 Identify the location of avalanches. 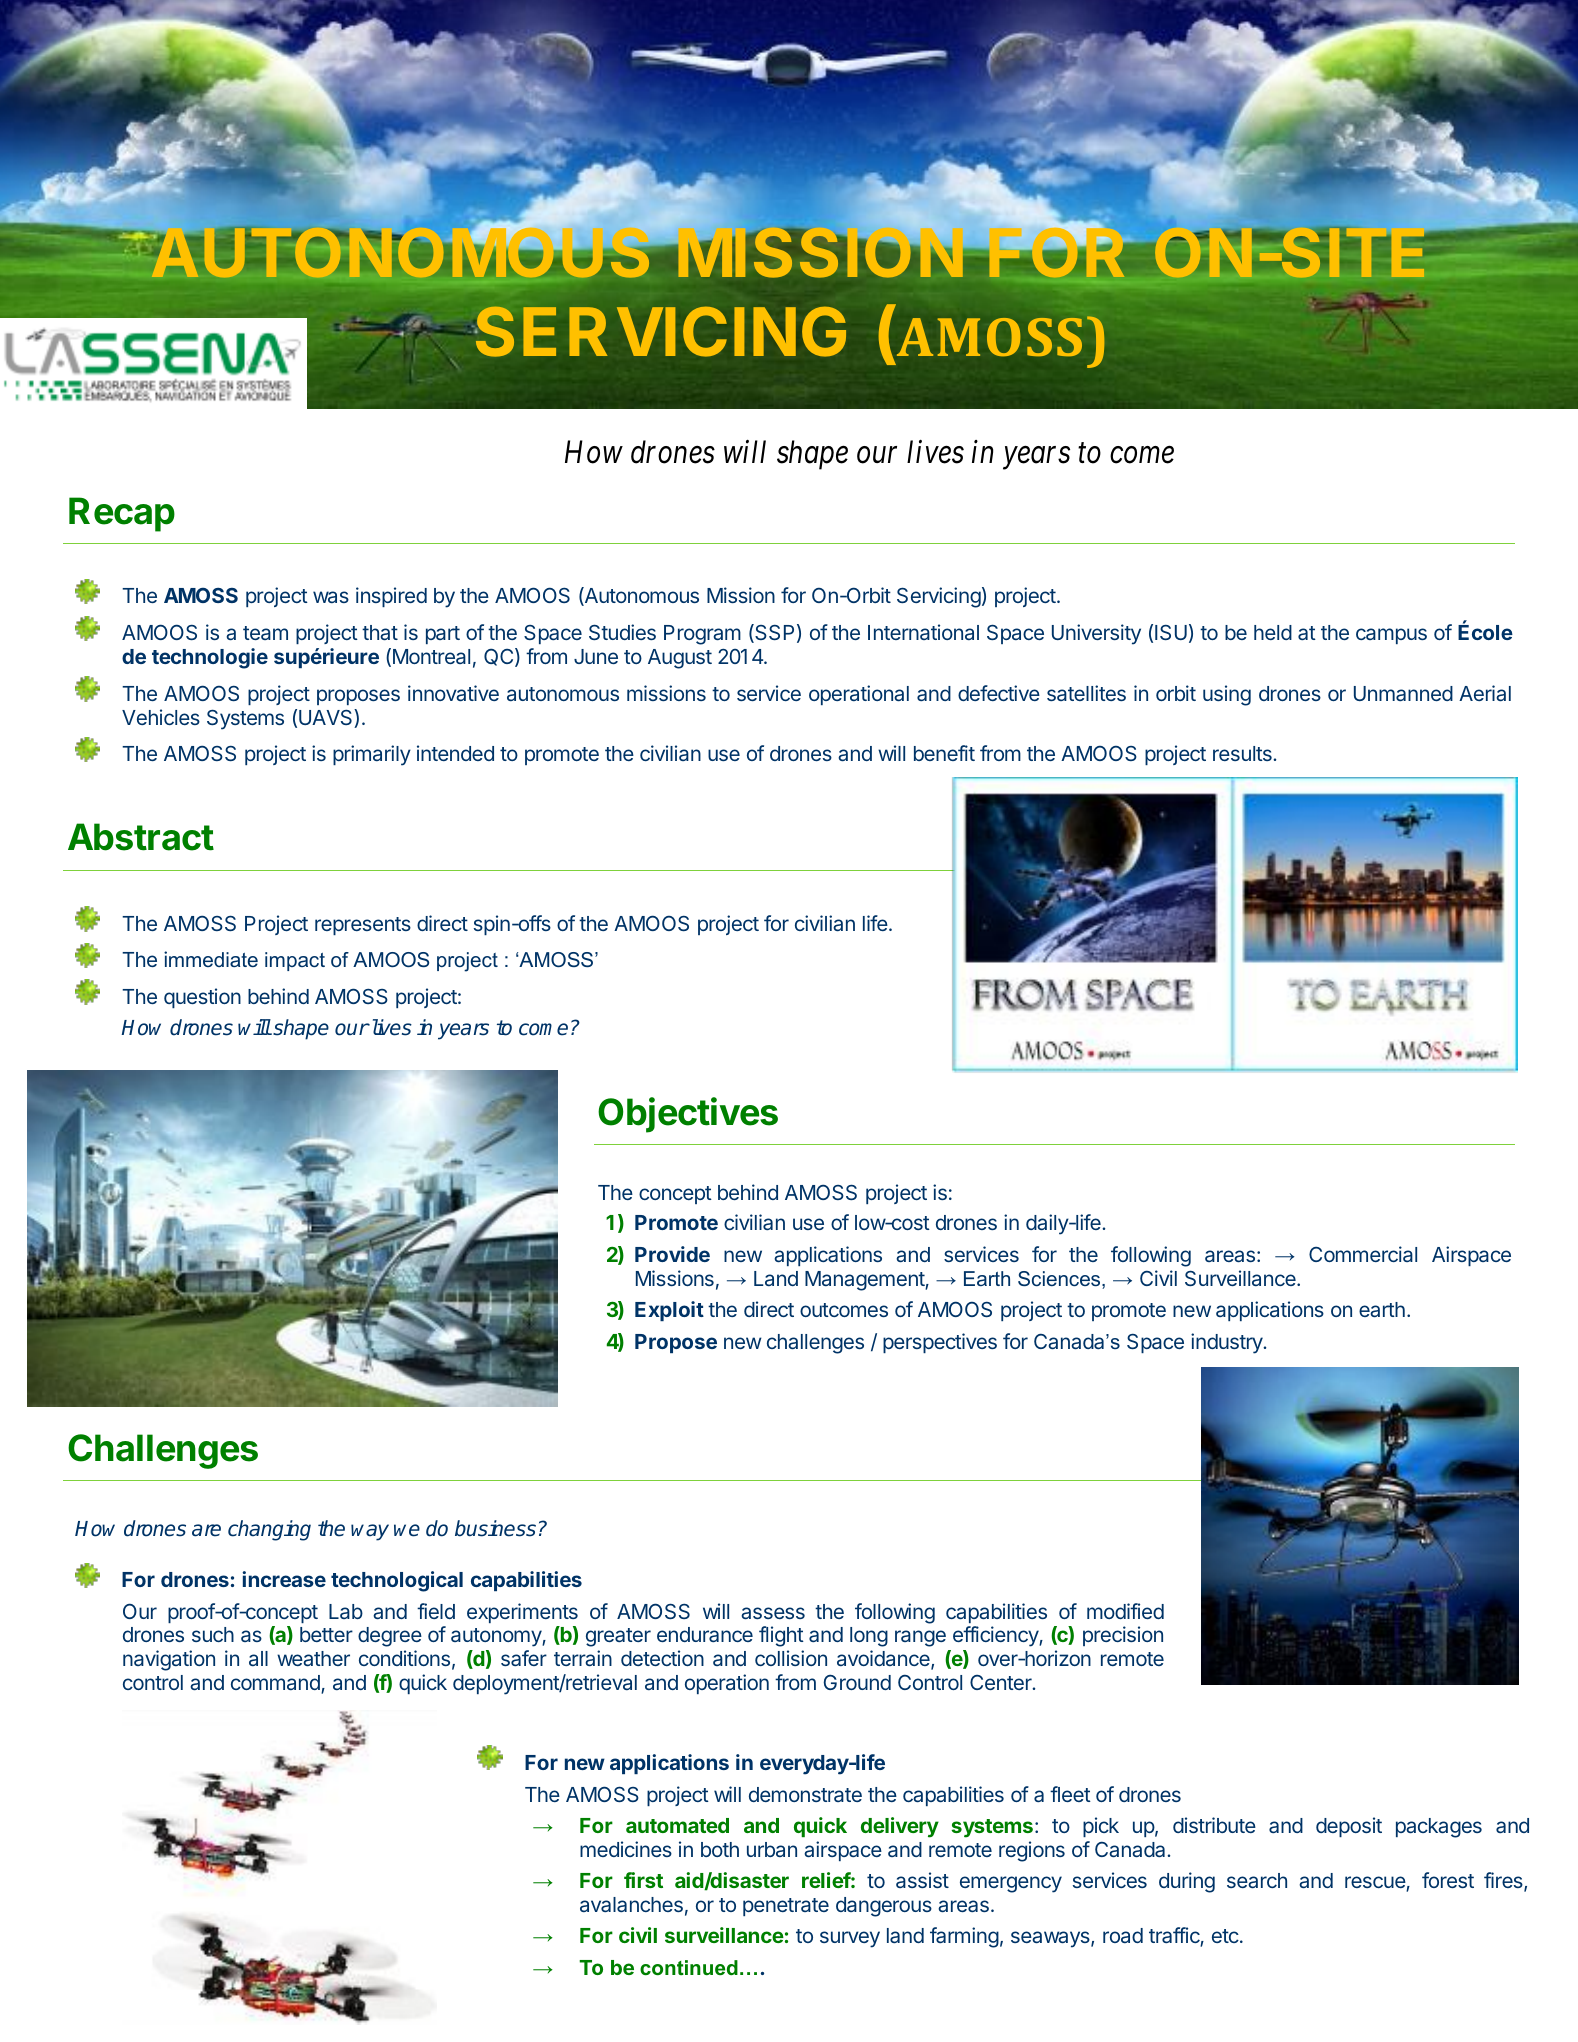
(631, 1904).
